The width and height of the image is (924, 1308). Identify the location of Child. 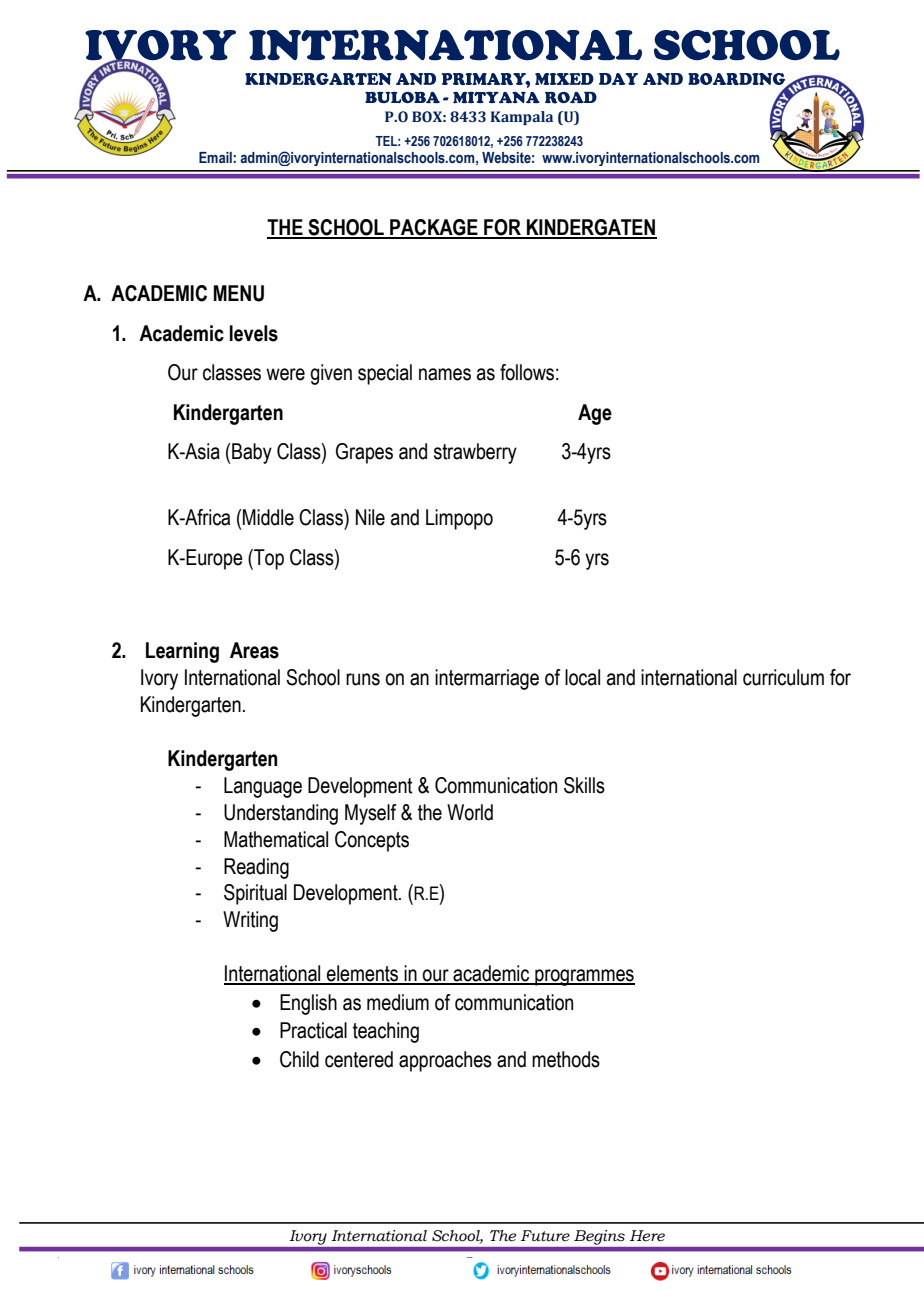
(299, 1059).
